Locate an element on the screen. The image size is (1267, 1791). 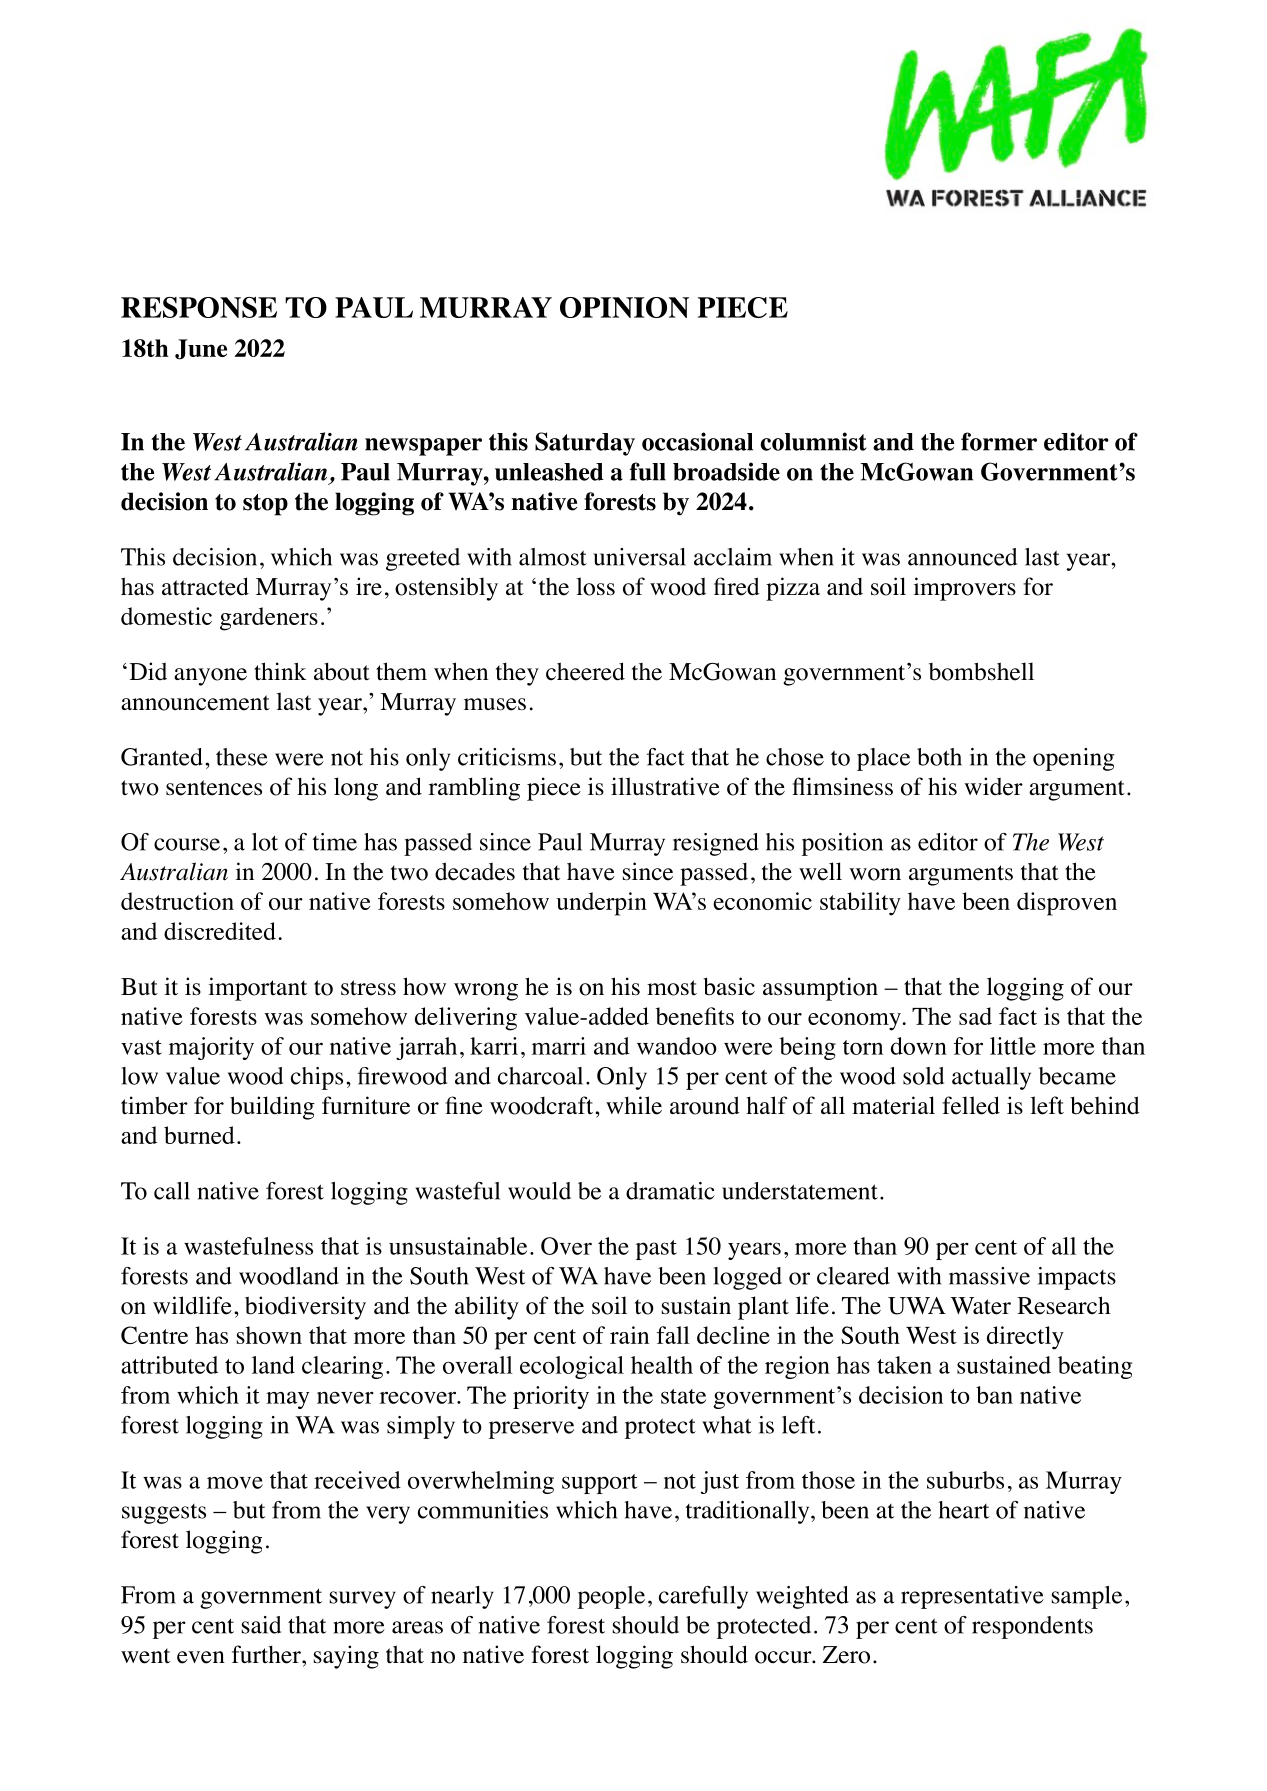
people is located at coordinates (611, 1597).
